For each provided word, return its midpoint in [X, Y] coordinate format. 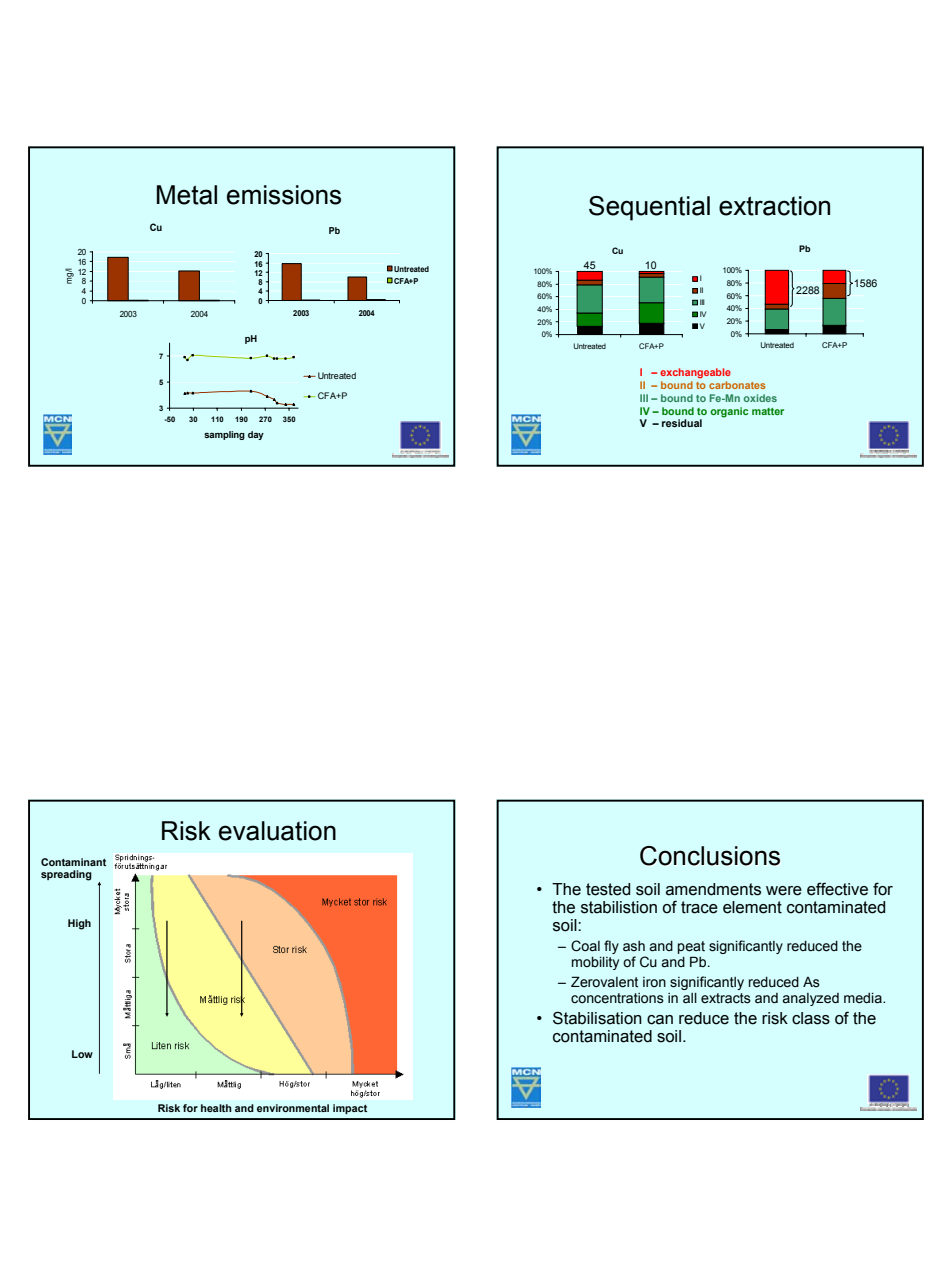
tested [608, 889]
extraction [774, 206]
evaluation [277, 831]
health [216, 1108]
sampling [224, 435]
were [784, 891]
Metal [187, 195]
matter [768, 411]
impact [350, 1109]
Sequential [649, 208]
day [256, 435]
